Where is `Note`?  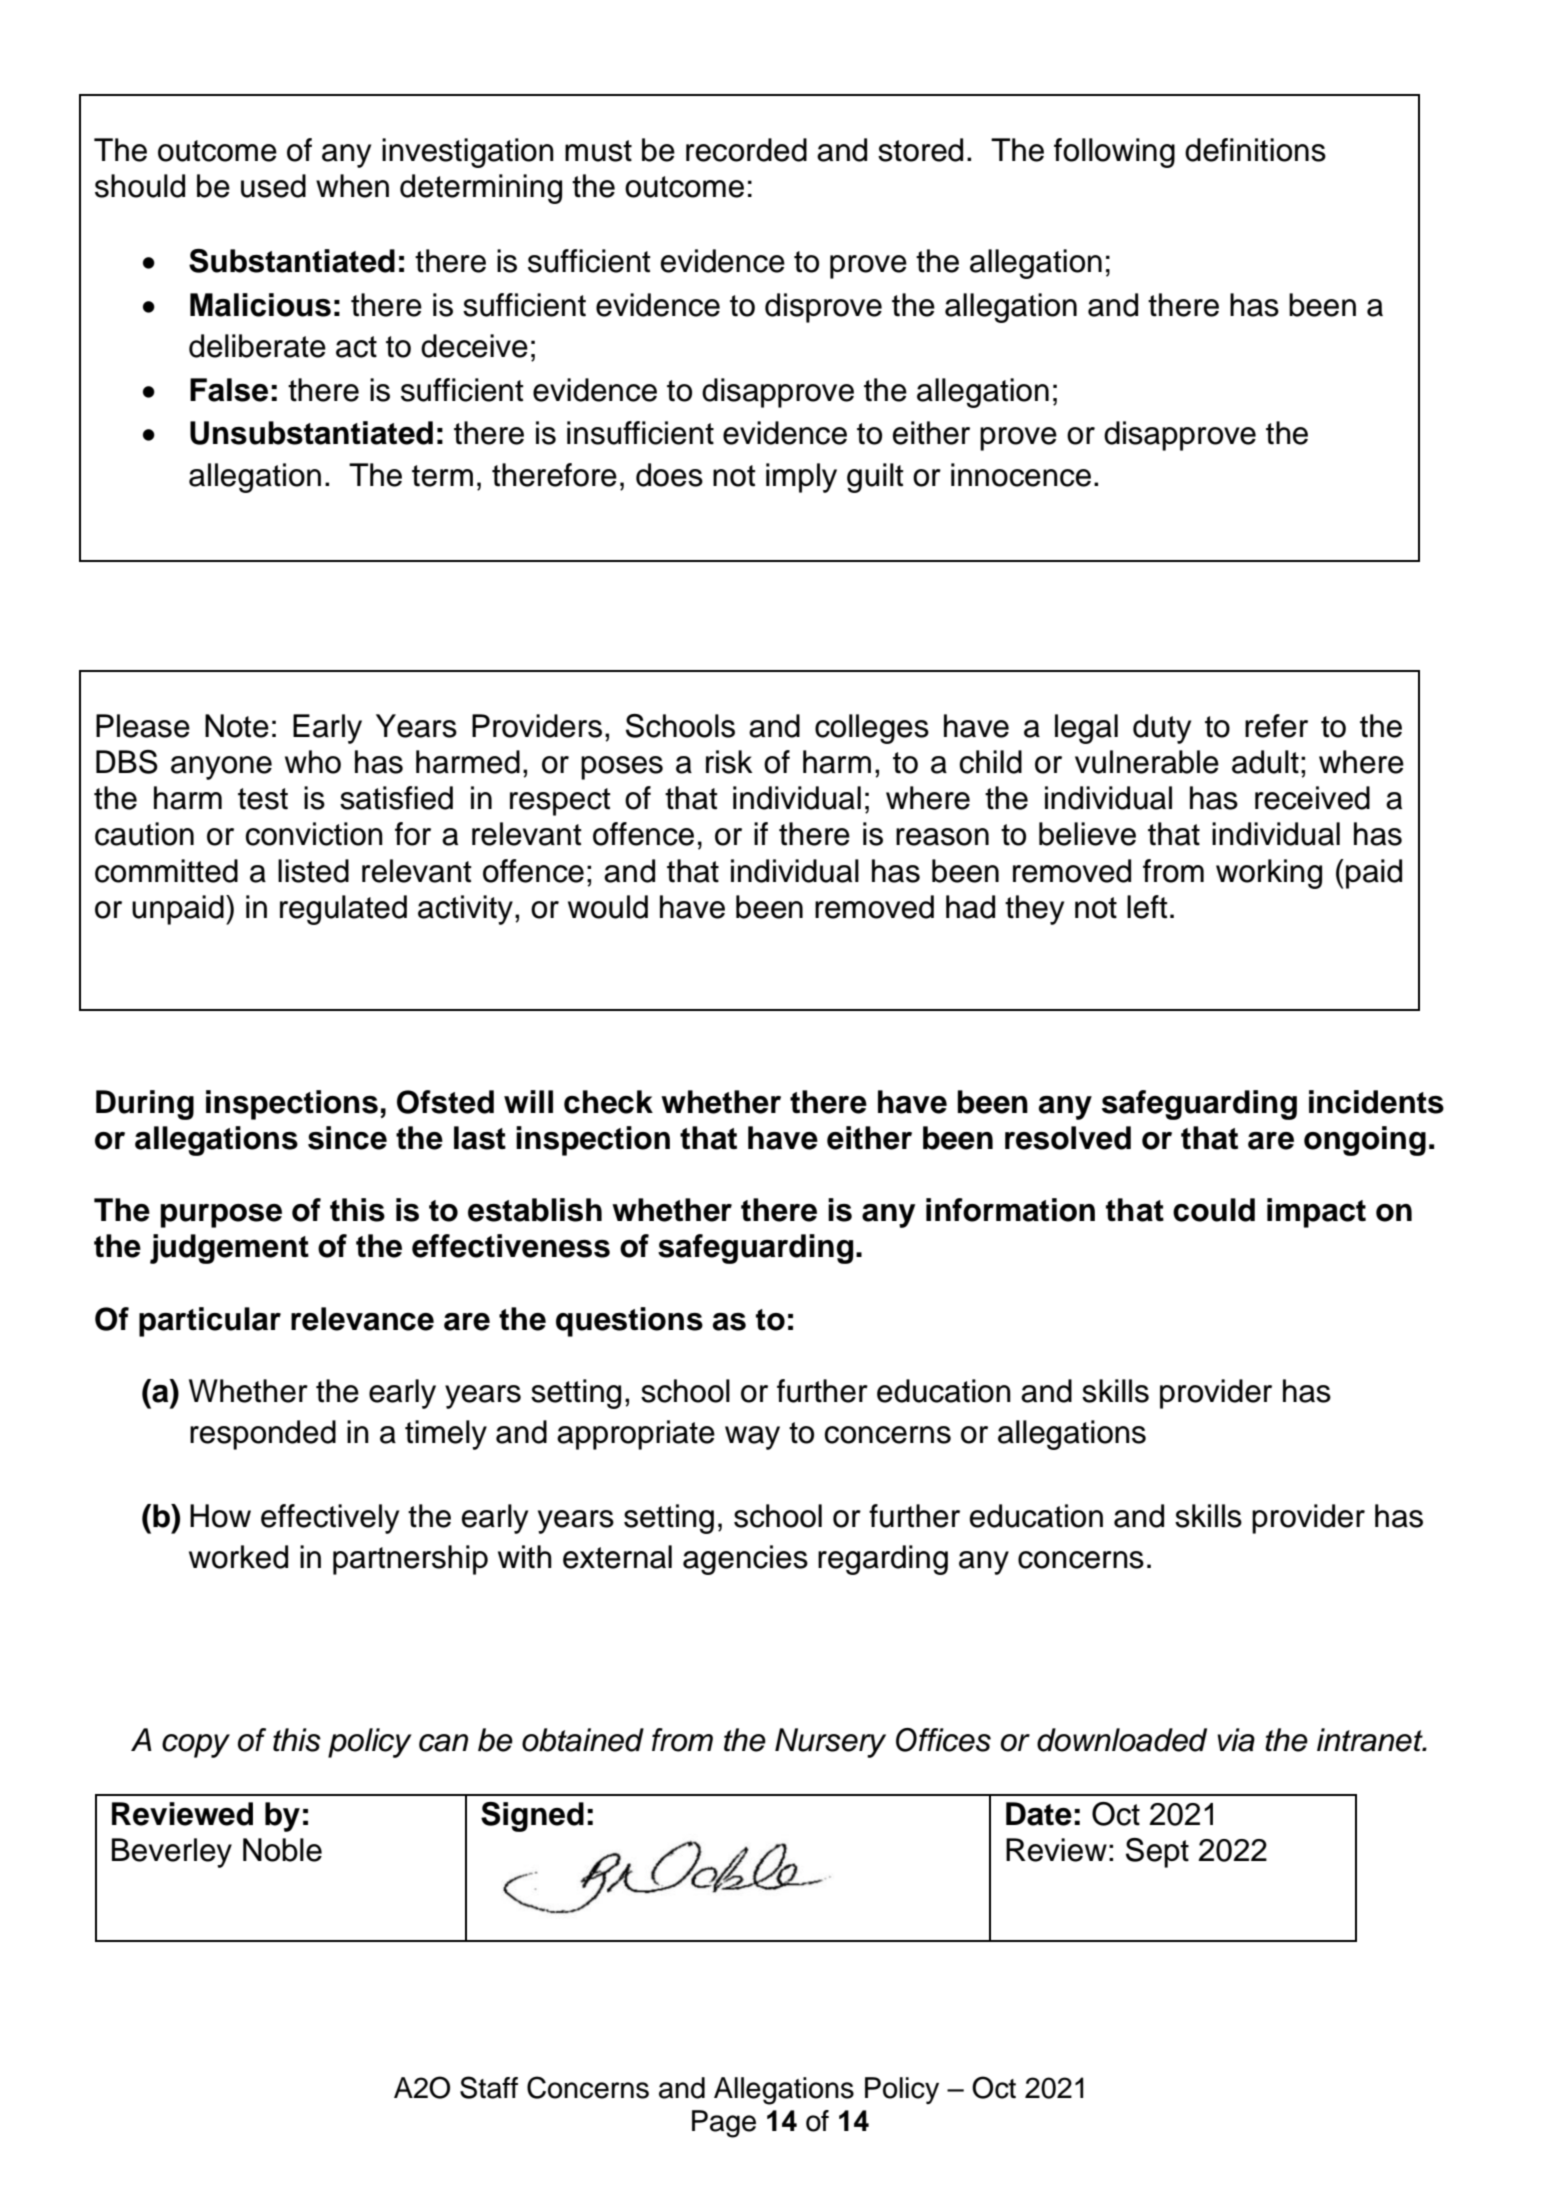 Note is located at coordinates (237, 726).
